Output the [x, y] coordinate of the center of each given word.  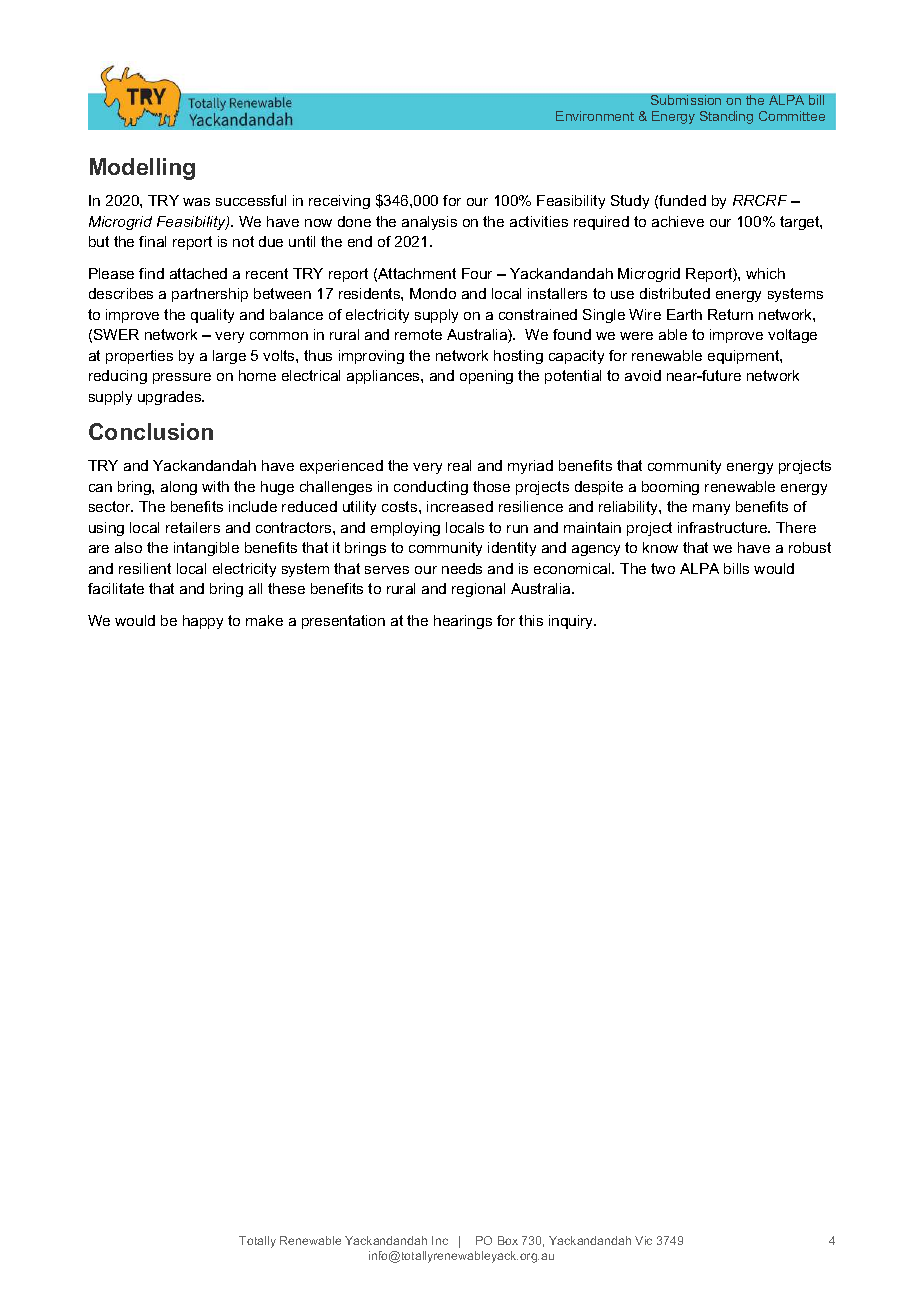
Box [508, 1240]
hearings [463, 622]
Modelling [142, 169]
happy [203, 622]
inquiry [572, 622]
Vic [643, 1240]
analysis [429, 223]
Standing [726, 117]
